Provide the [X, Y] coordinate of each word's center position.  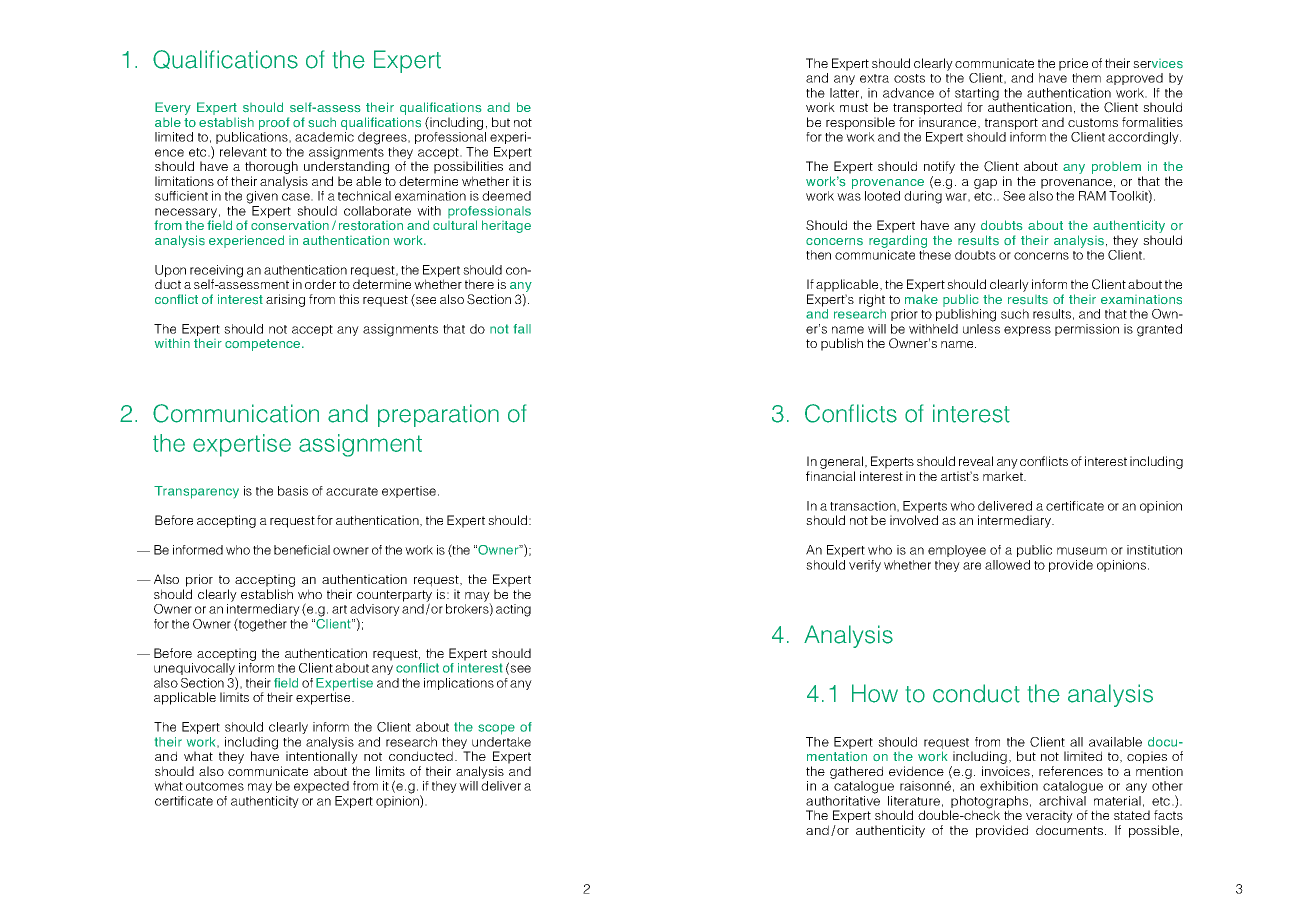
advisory [375, 611]
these [935, 255]
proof [274, 123]
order [320, 284]
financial [830, 476]
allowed [1007, 565]
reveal [976, 461]
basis [293, 491]
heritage [506, 226]
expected [321, 787]
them [1086, 78]
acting [513, 610]
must [854, 107]
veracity [1049, 816]
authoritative [843, 801]
